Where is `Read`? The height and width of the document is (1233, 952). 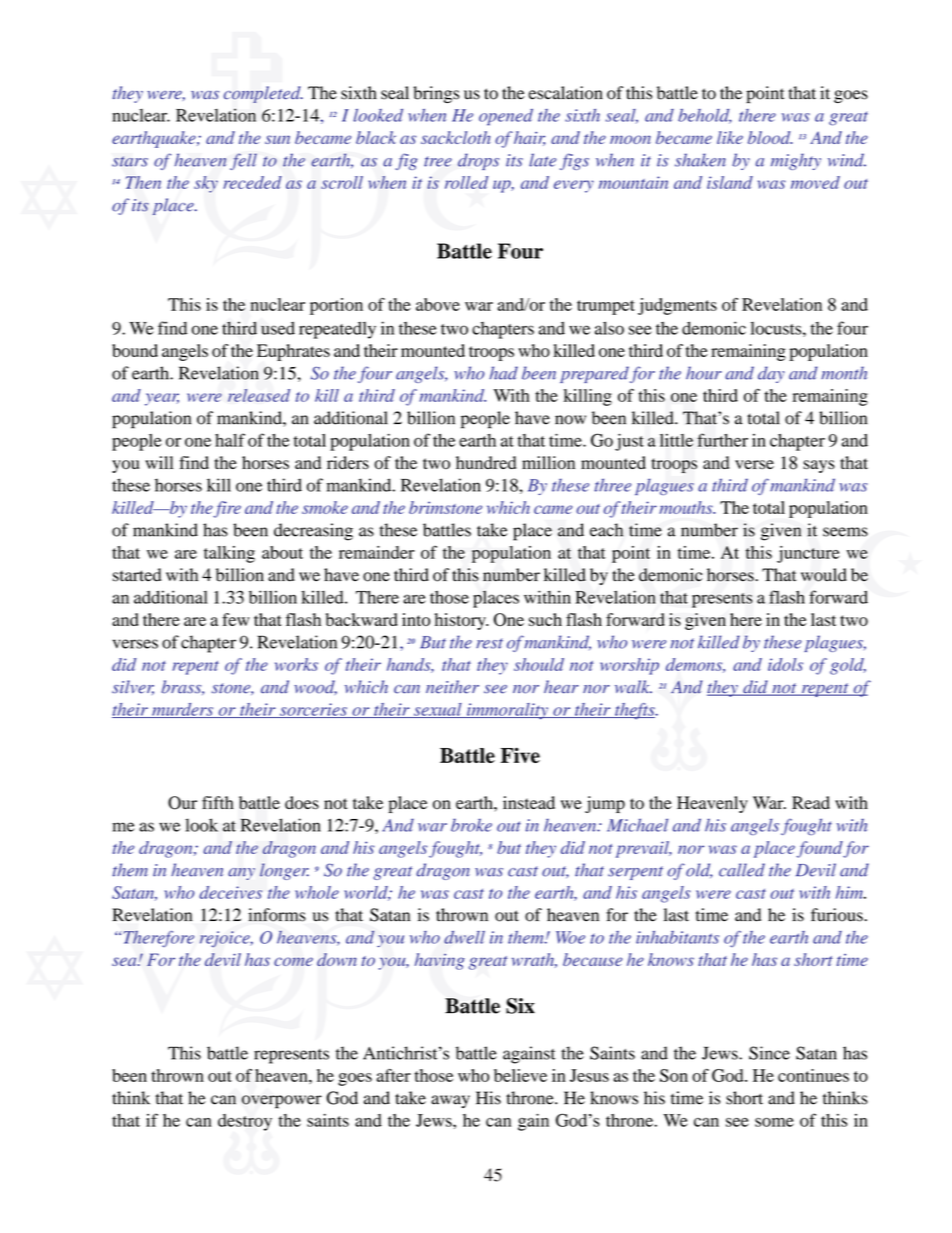 Read is located at coordinates (811, 802).
